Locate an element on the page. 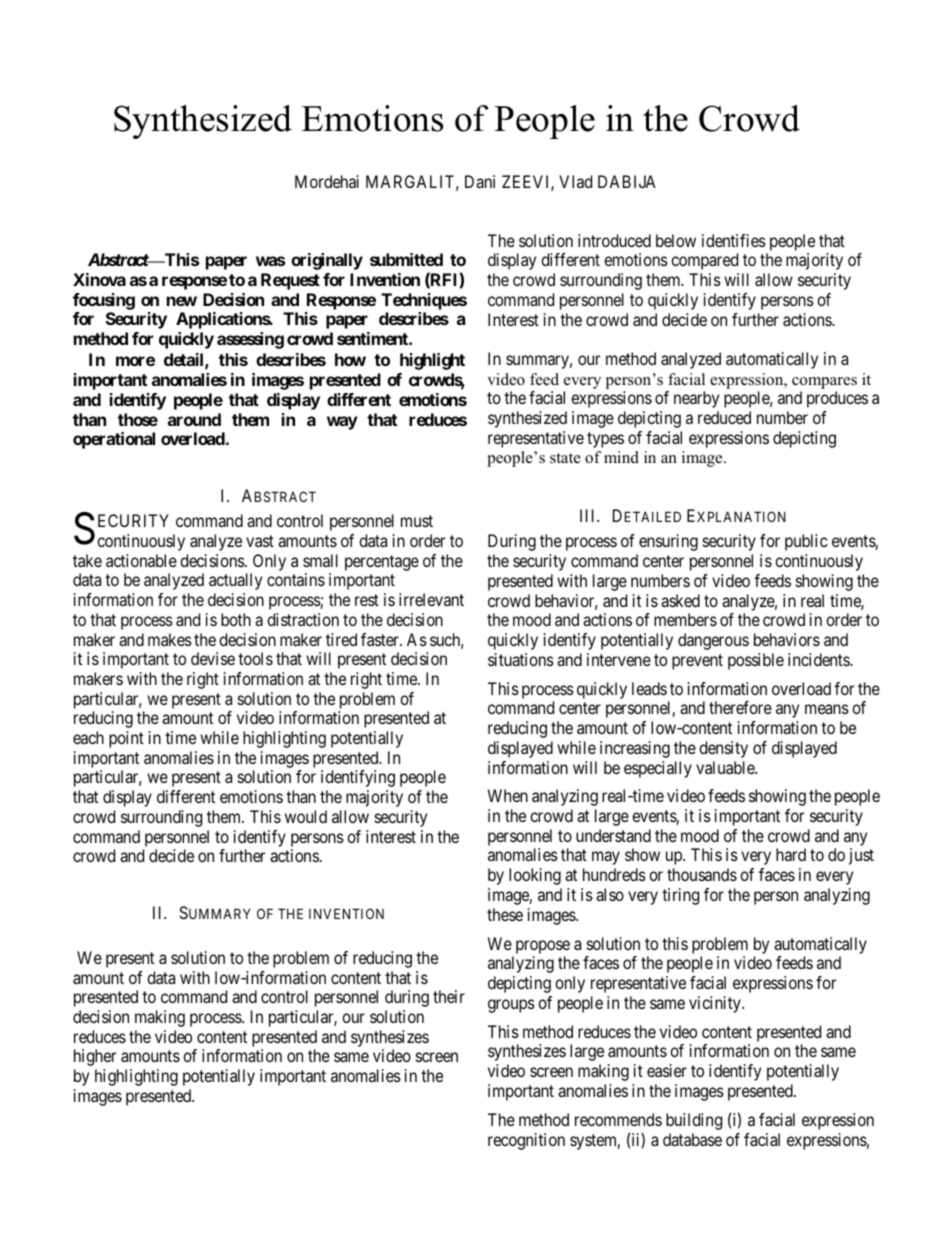 Image resolution: width=952 pixels, height=1233 pixels. public is located at coordinates (806, 542).
